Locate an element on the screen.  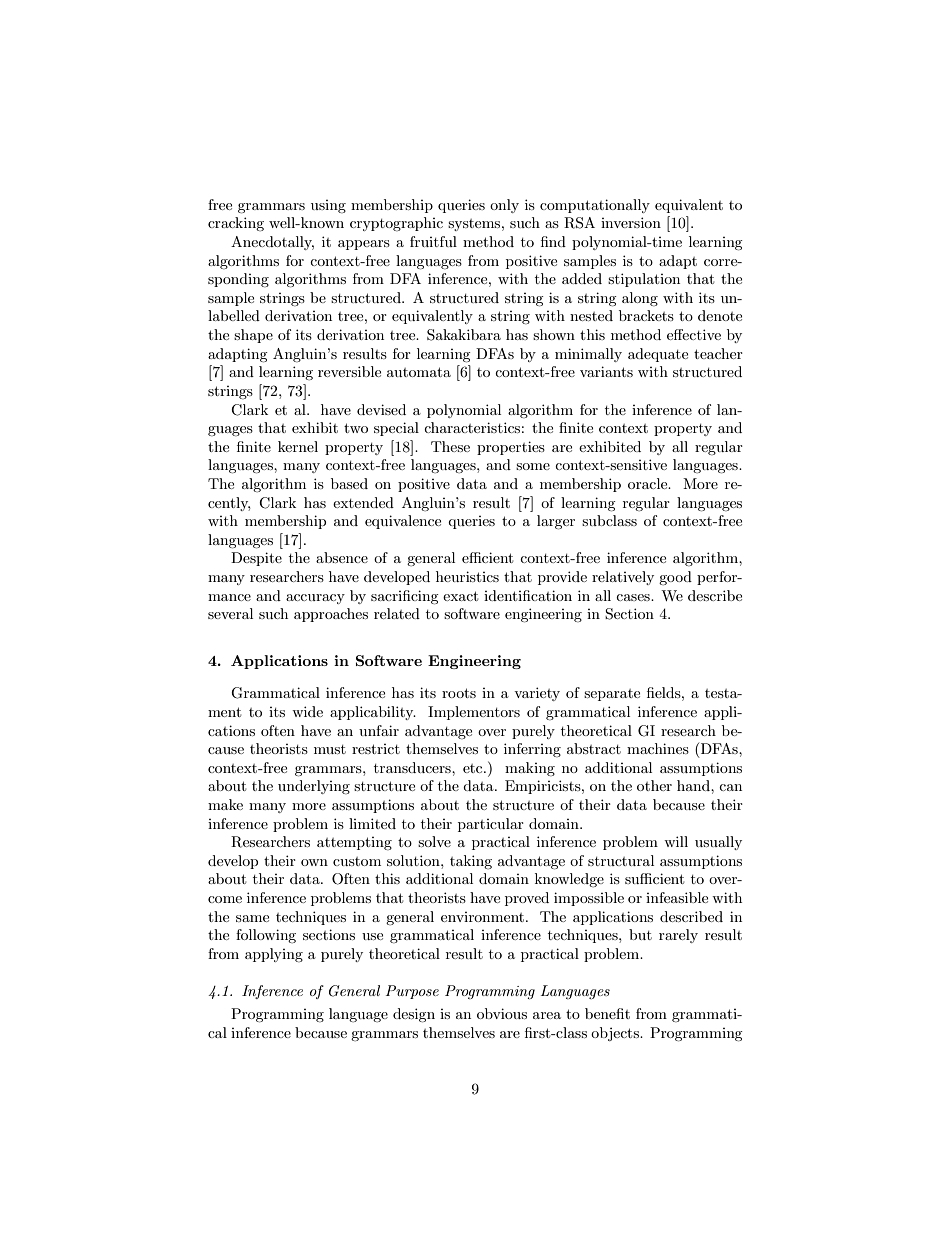
only is located at coordinates (504, 206).
